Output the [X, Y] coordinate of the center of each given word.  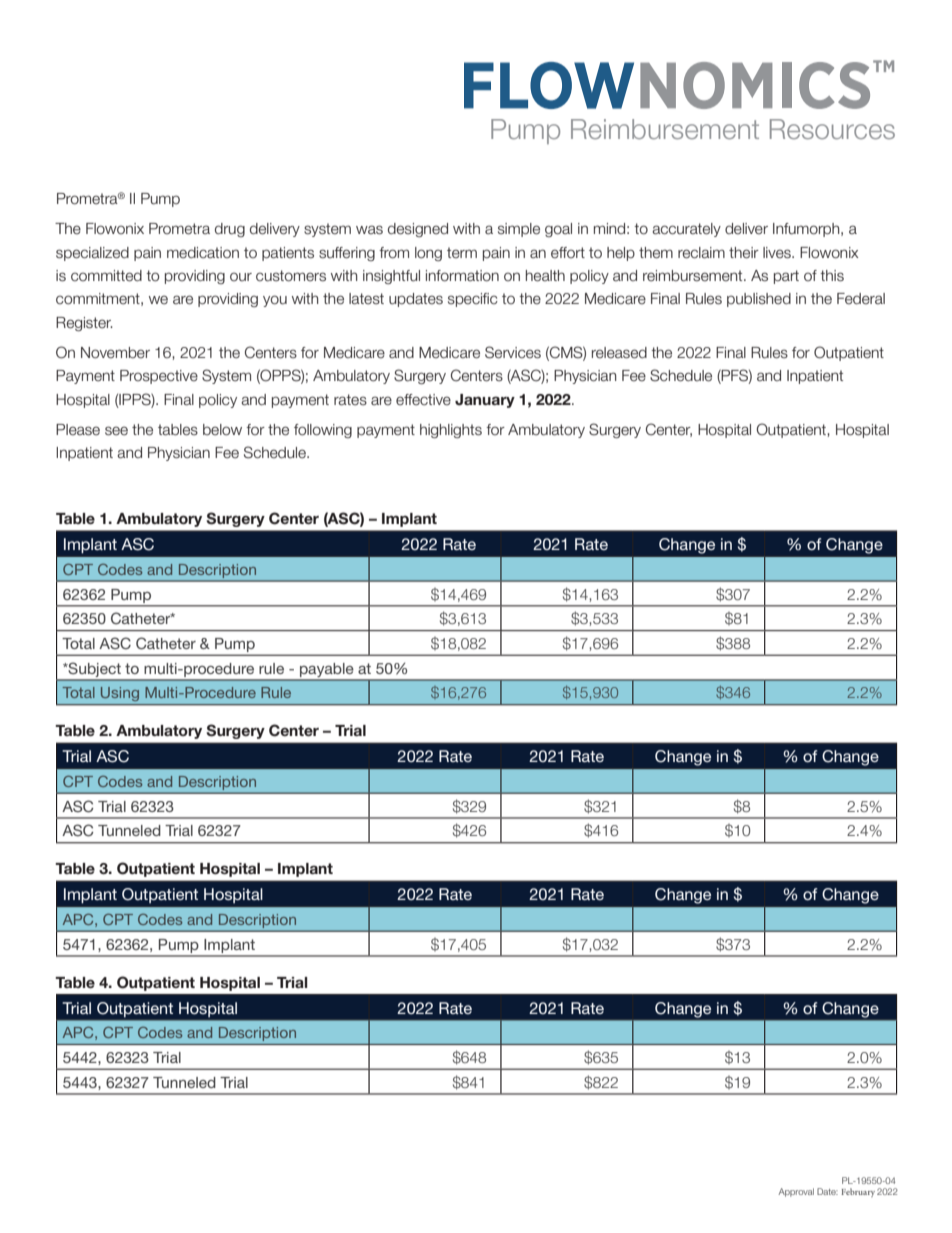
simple [519, 230]
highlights [451, 431]
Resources [832, 129]
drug [230, 230]
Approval [796, 1192]
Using [120, 694]
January [485, 401]
